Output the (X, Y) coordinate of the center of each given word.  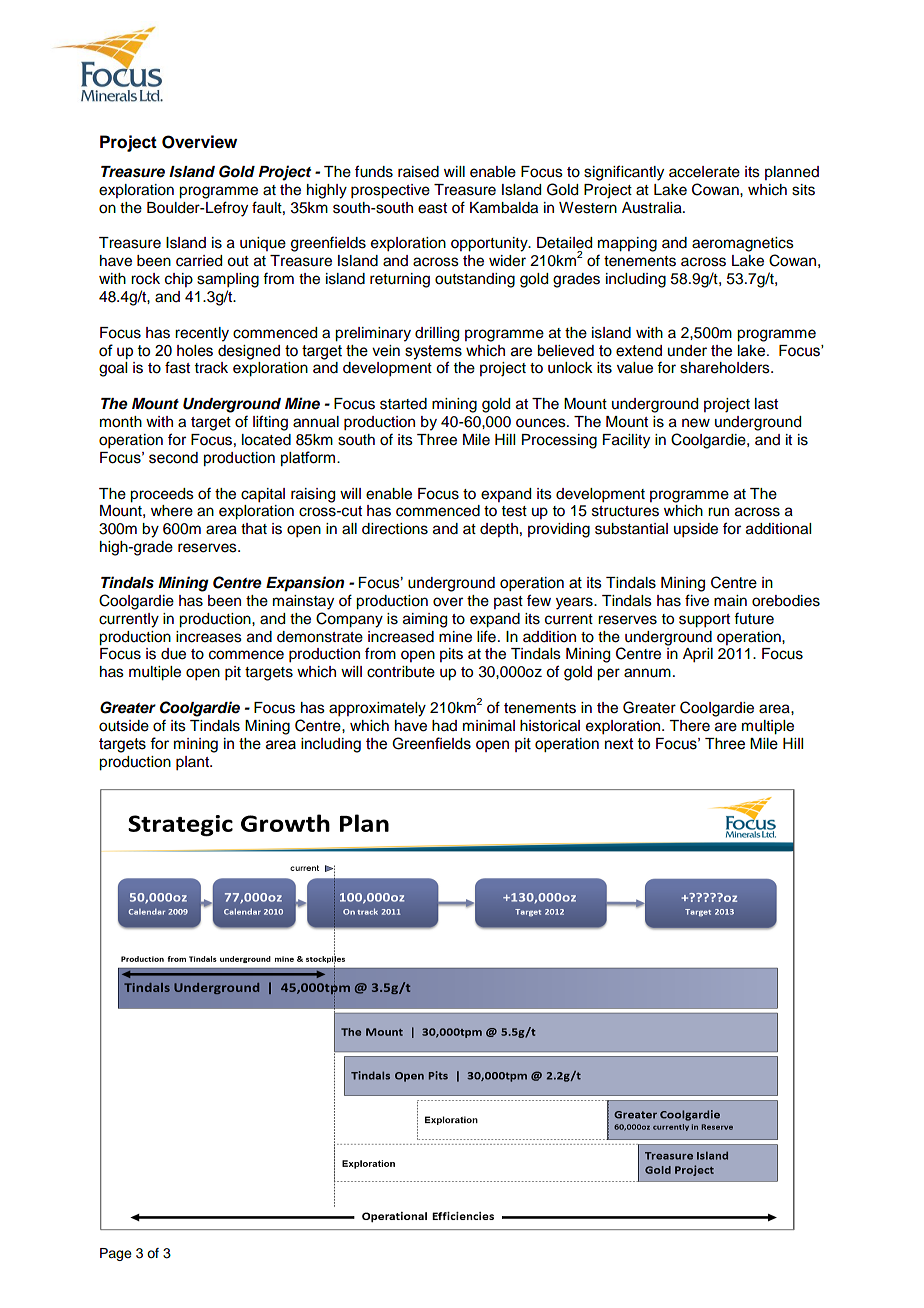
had (444, 725)
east (432, 208)
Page (116, 1254)
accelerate (704, 172)
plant (193, 763)
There (689, 726)
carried (199, 261)
